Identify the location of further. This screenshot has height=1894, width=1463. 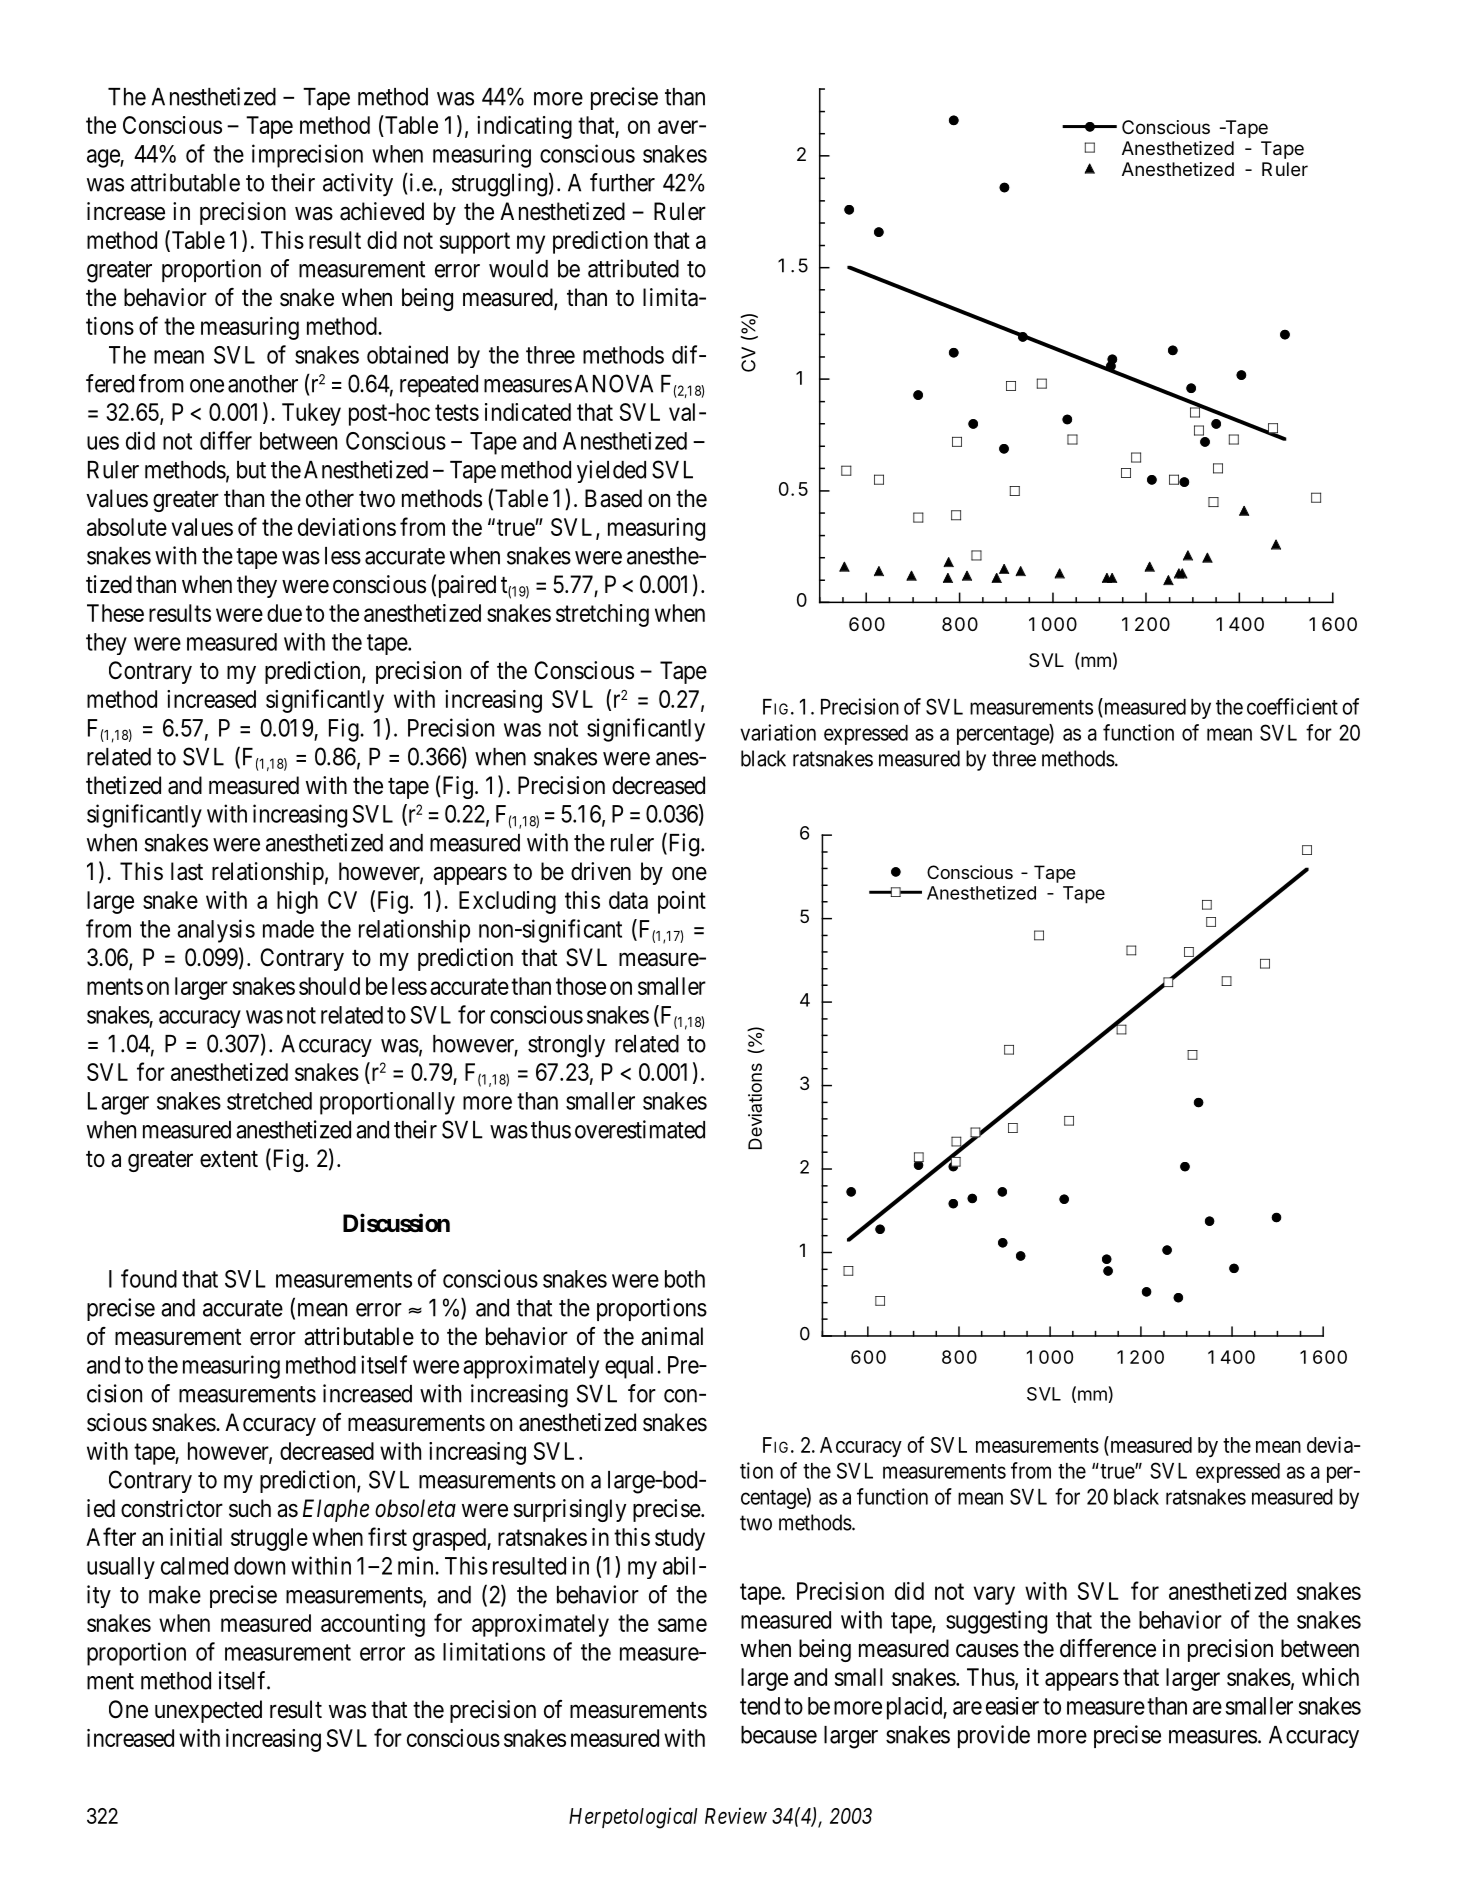
(622, 182).
